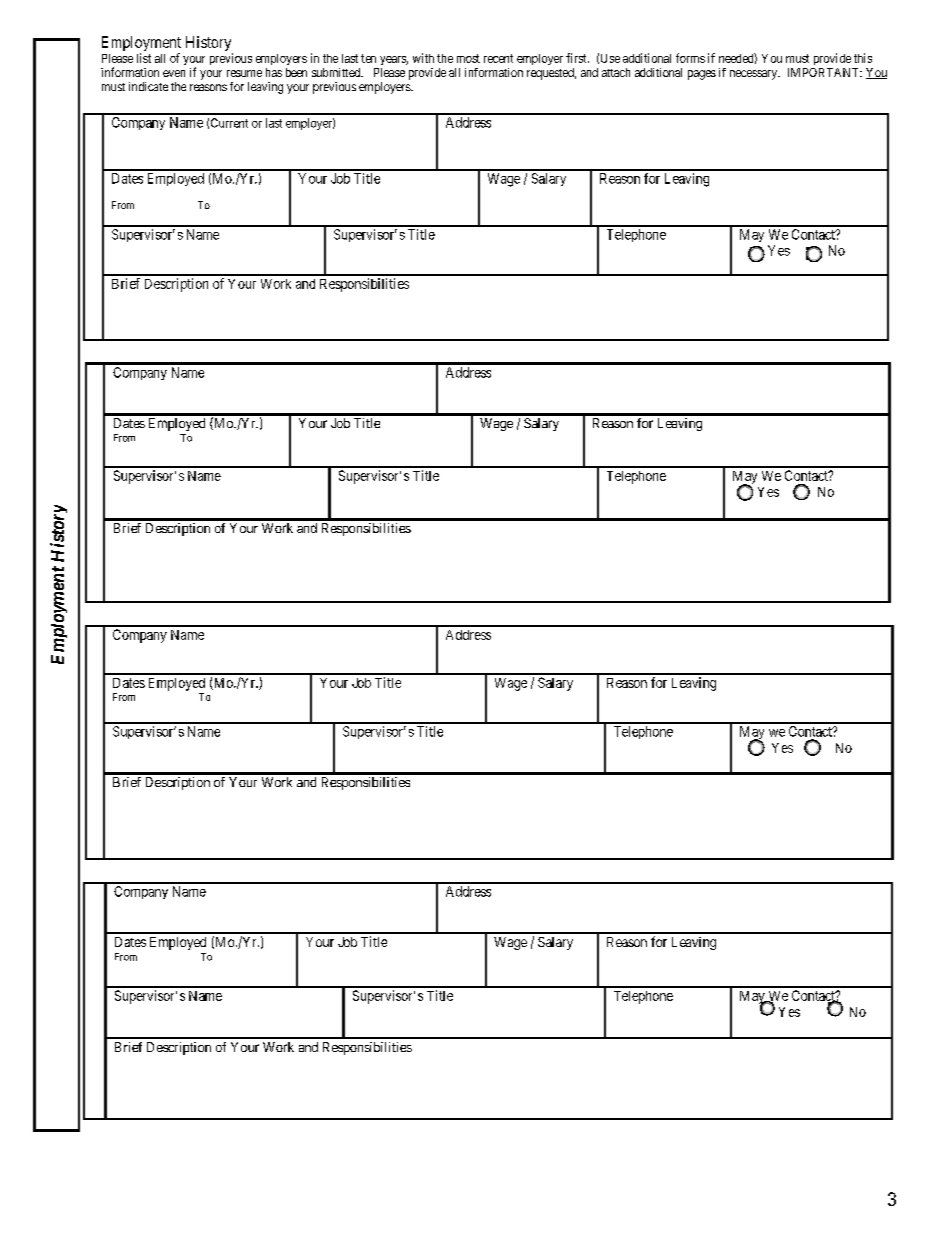  Describe the element at coordinates (702, 75) in the page. I see `pages` at that location.
